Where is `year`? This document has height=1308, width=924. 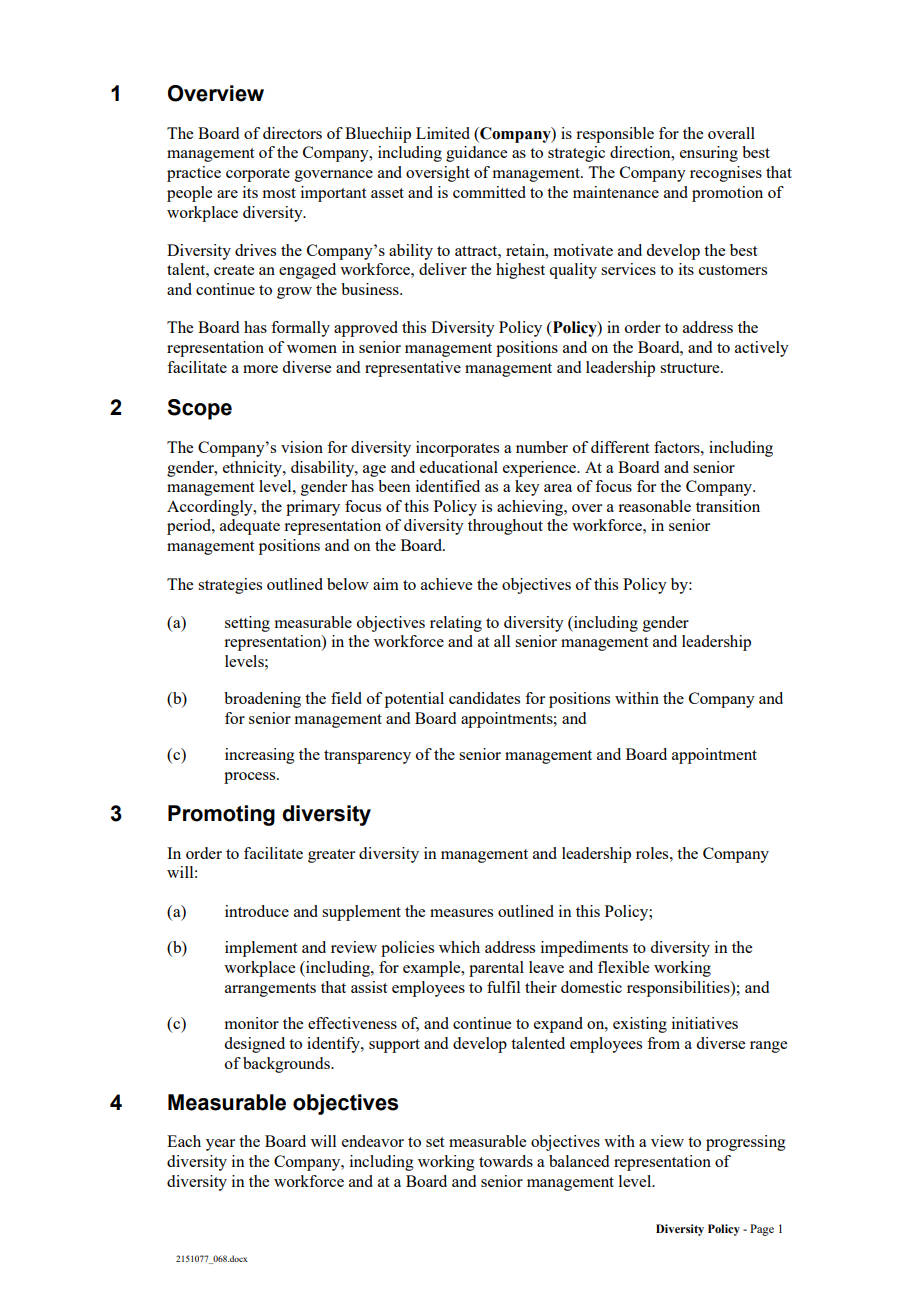
year is located at coordinates (220, 1145).
